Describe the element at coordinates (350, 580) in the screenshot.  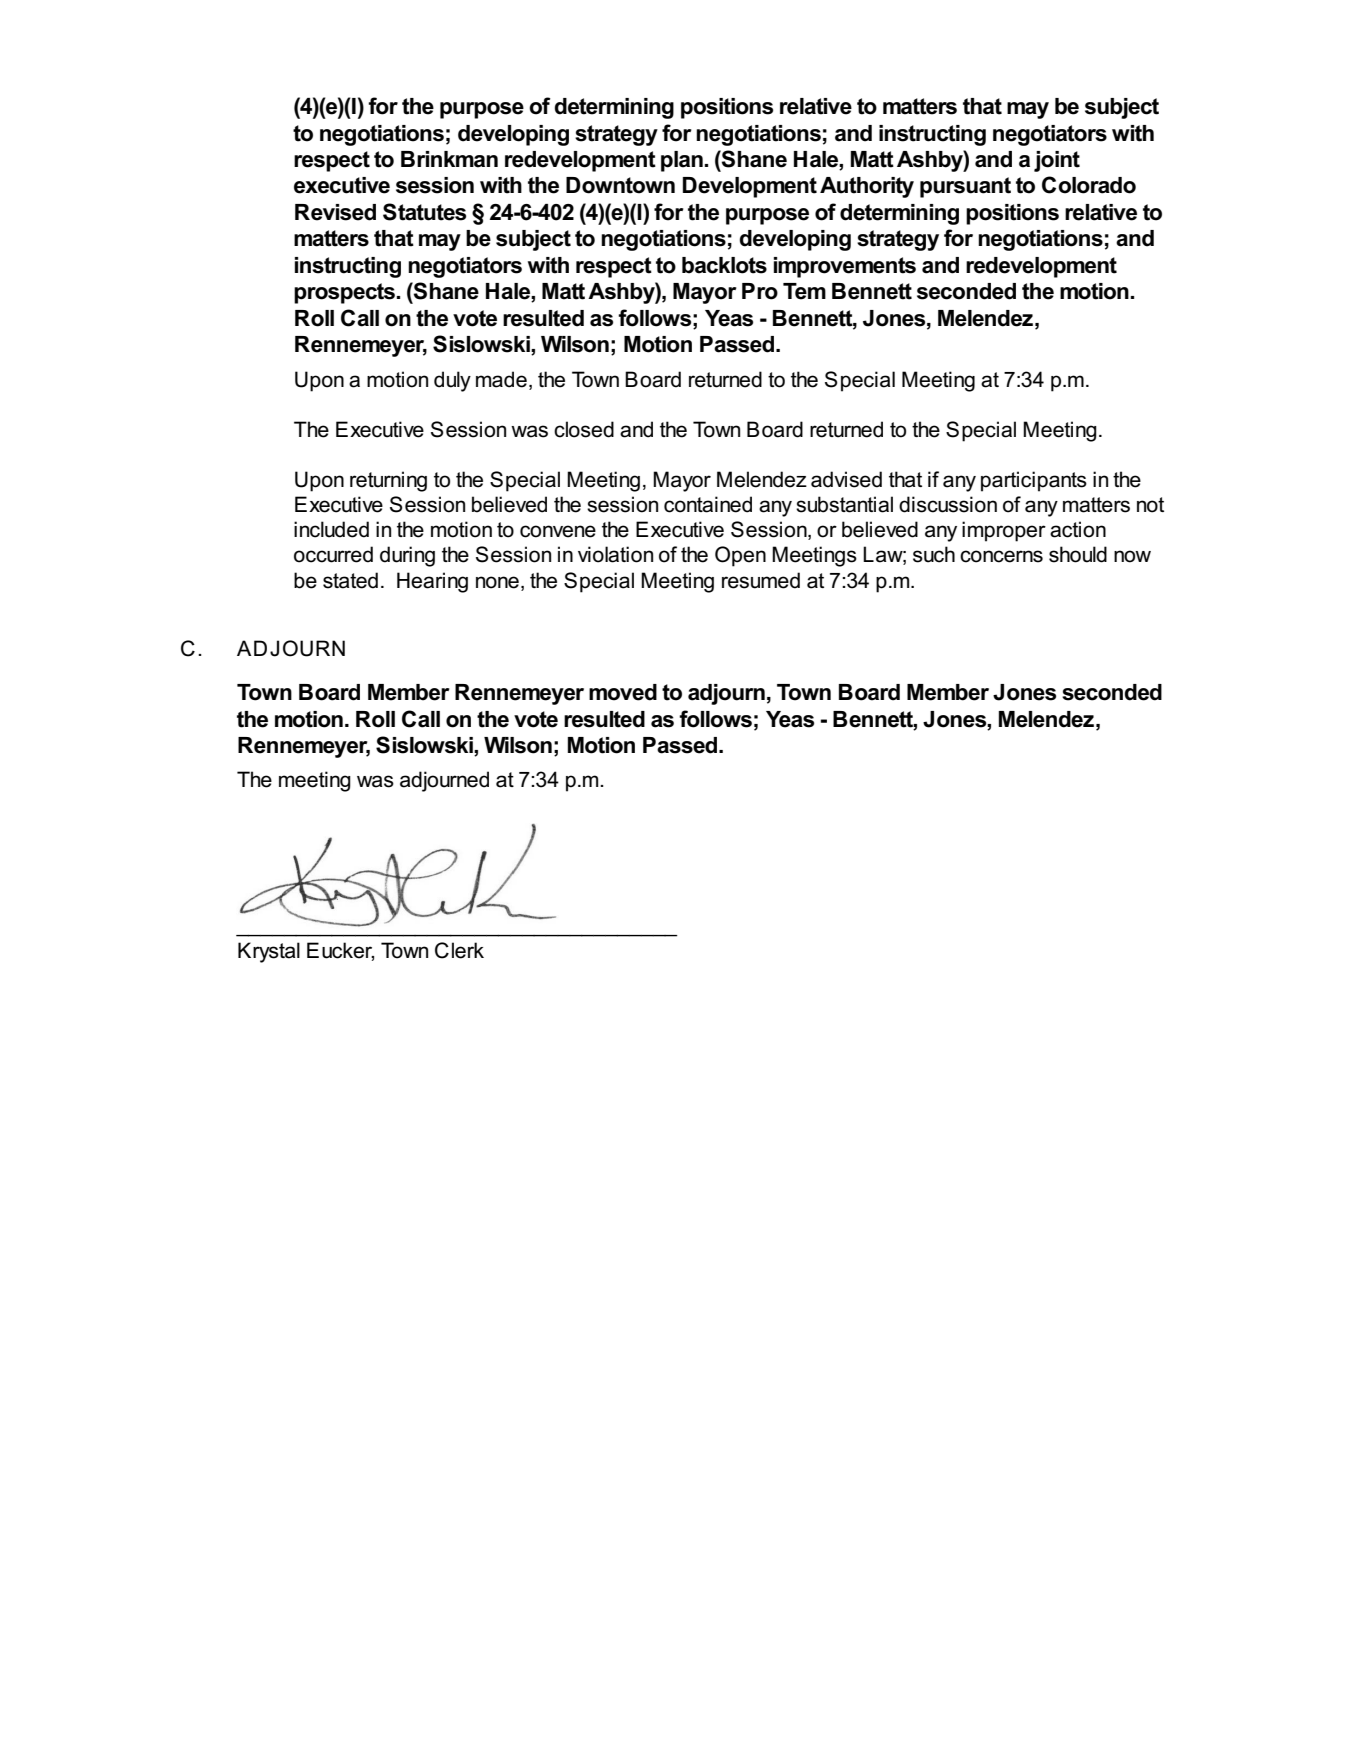
I see `stated` at that location.
